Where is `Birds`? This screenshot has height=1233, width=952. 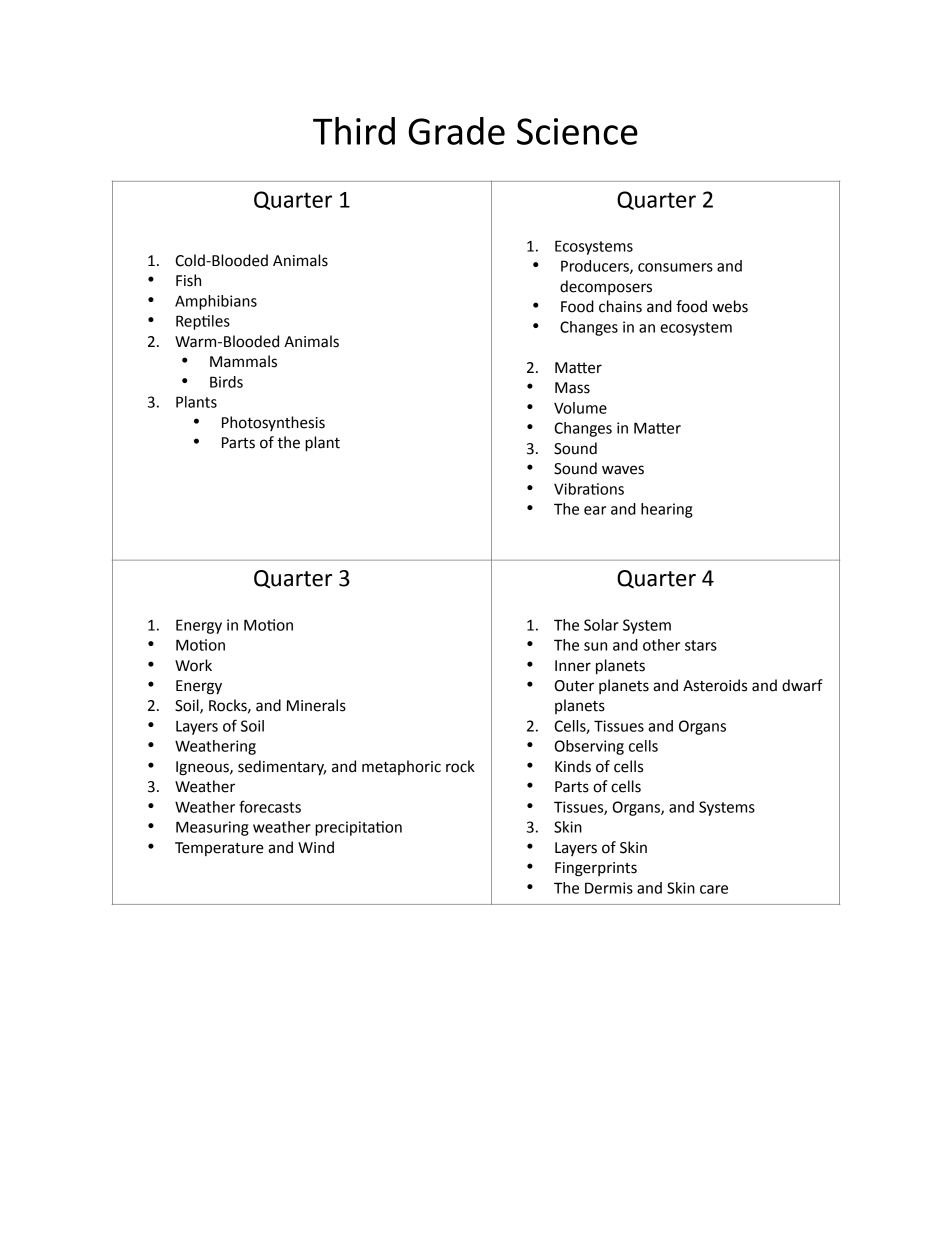
Birds is located at coordinates (226, 382).
